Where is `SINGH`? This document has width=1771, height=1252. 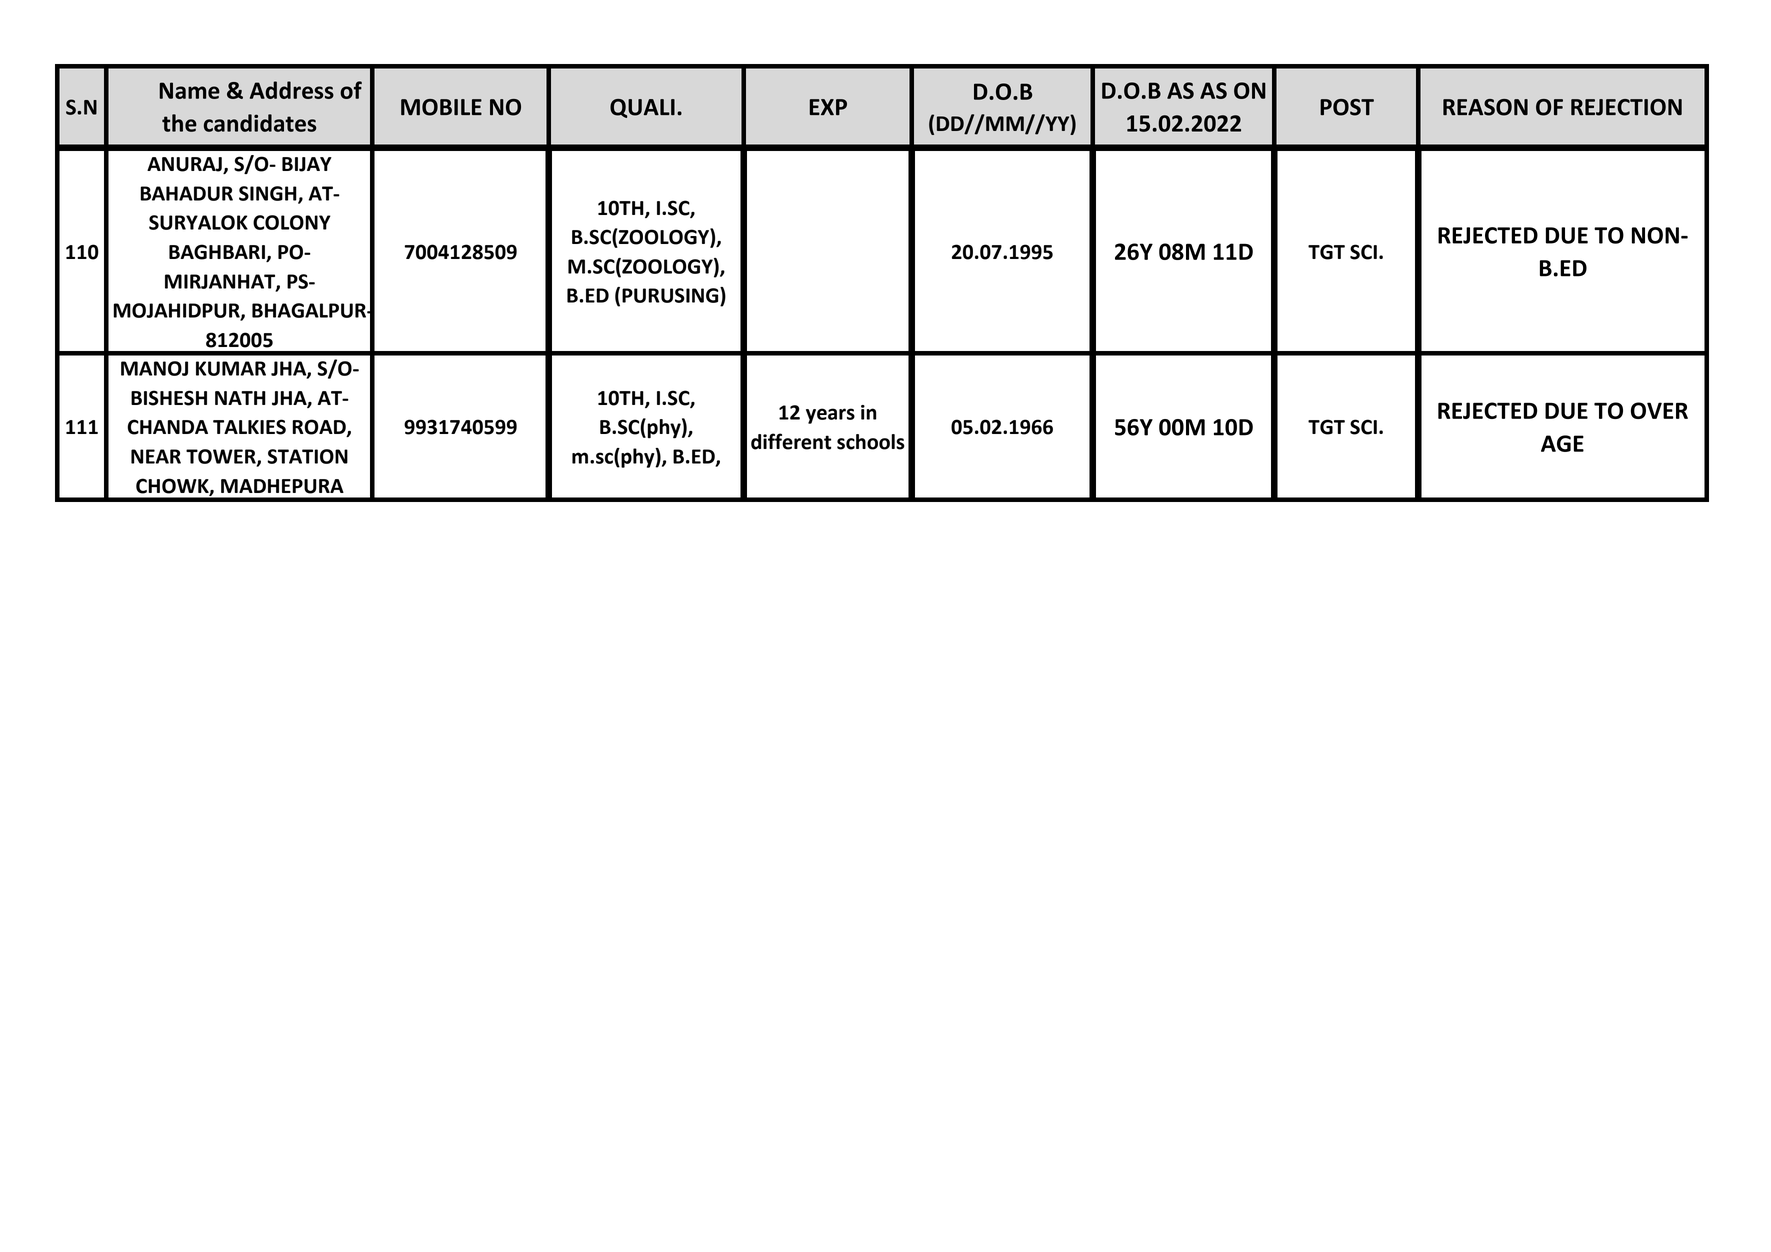 SINGH is located at coordinates (269, 194).
